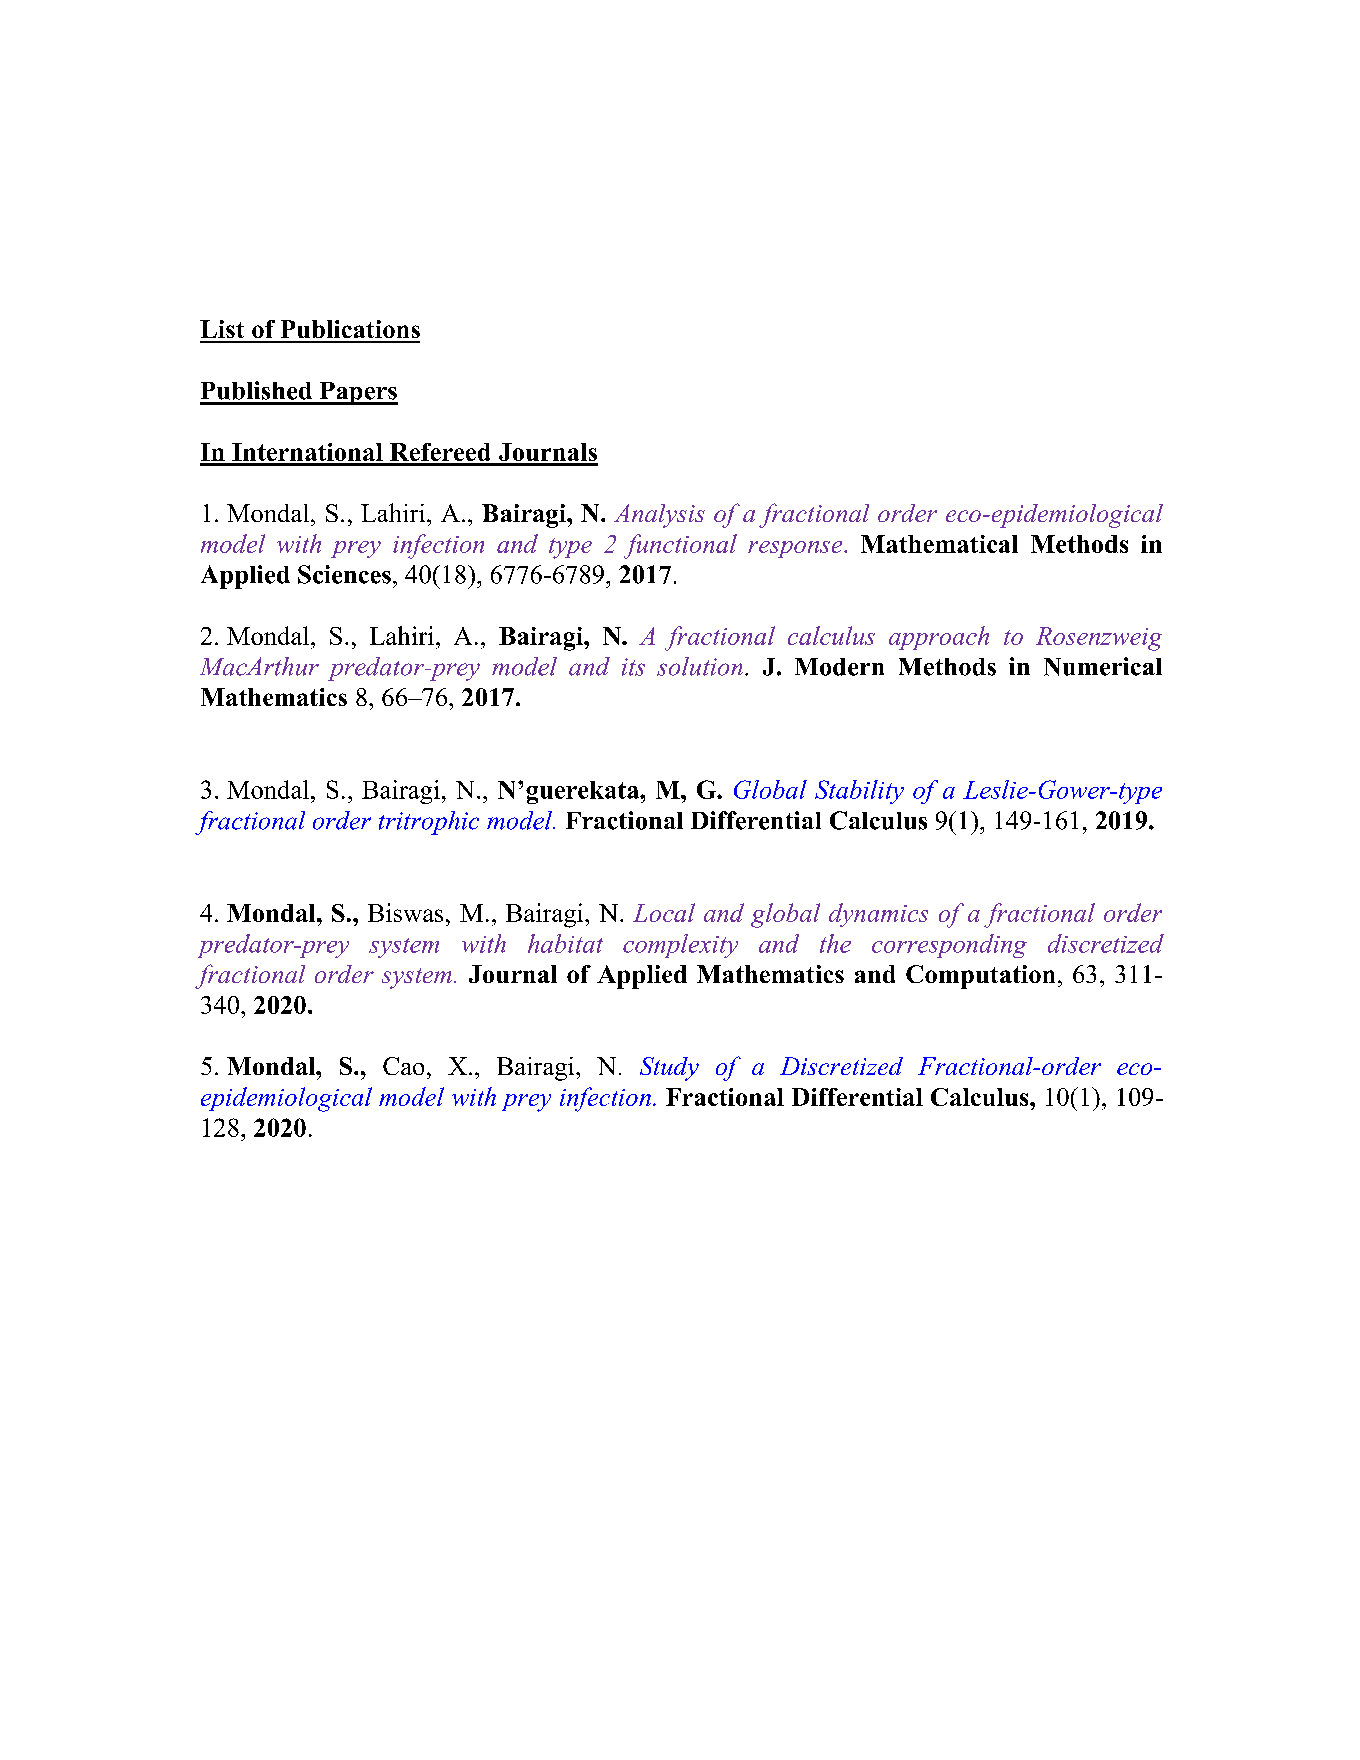 The width and height of the screenshot is (1360, 1760). I want to click on Study, so click(669, 1069).
